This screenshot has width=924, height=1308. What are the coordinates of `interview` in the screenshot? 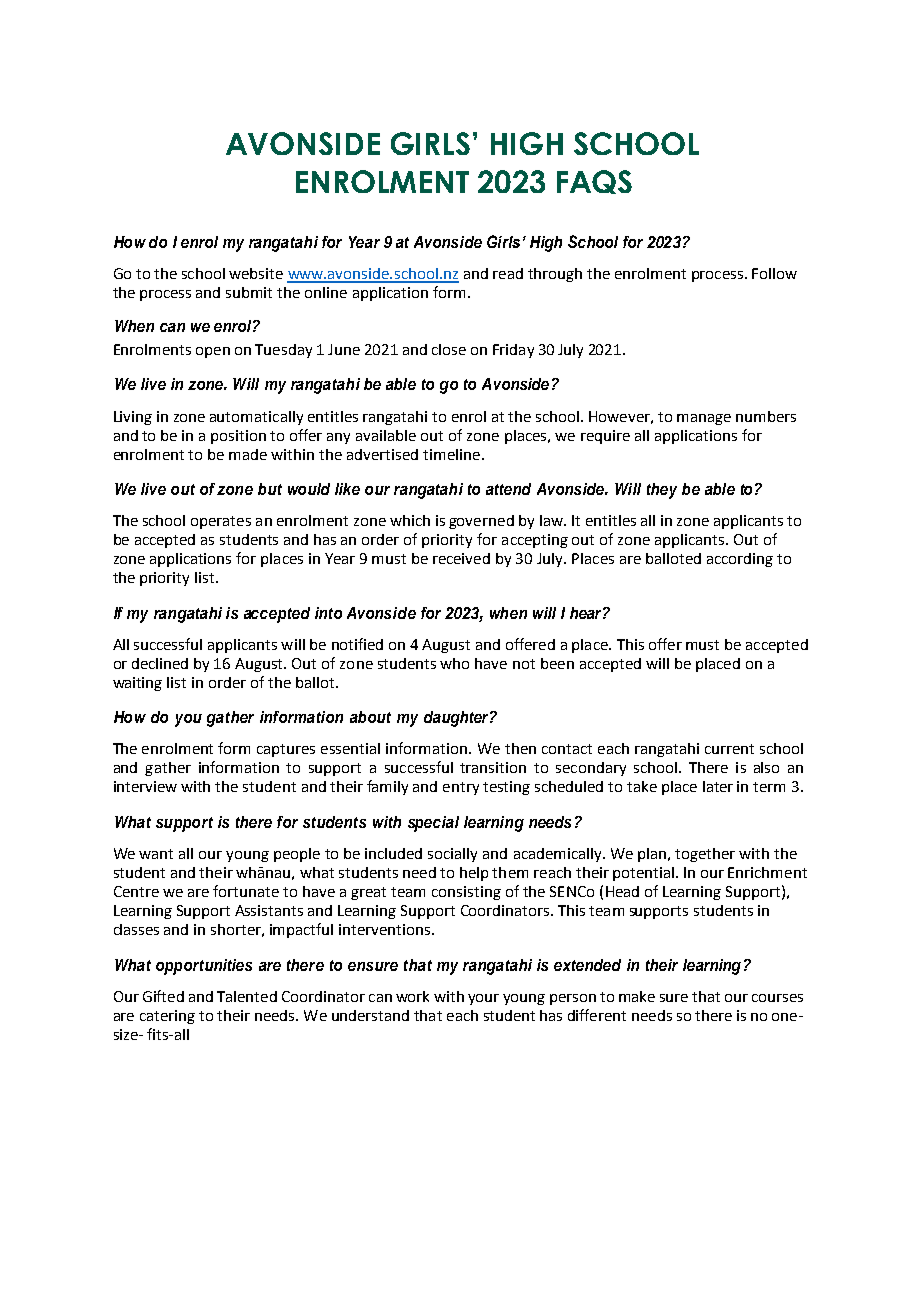 It's located at (145, 786).
